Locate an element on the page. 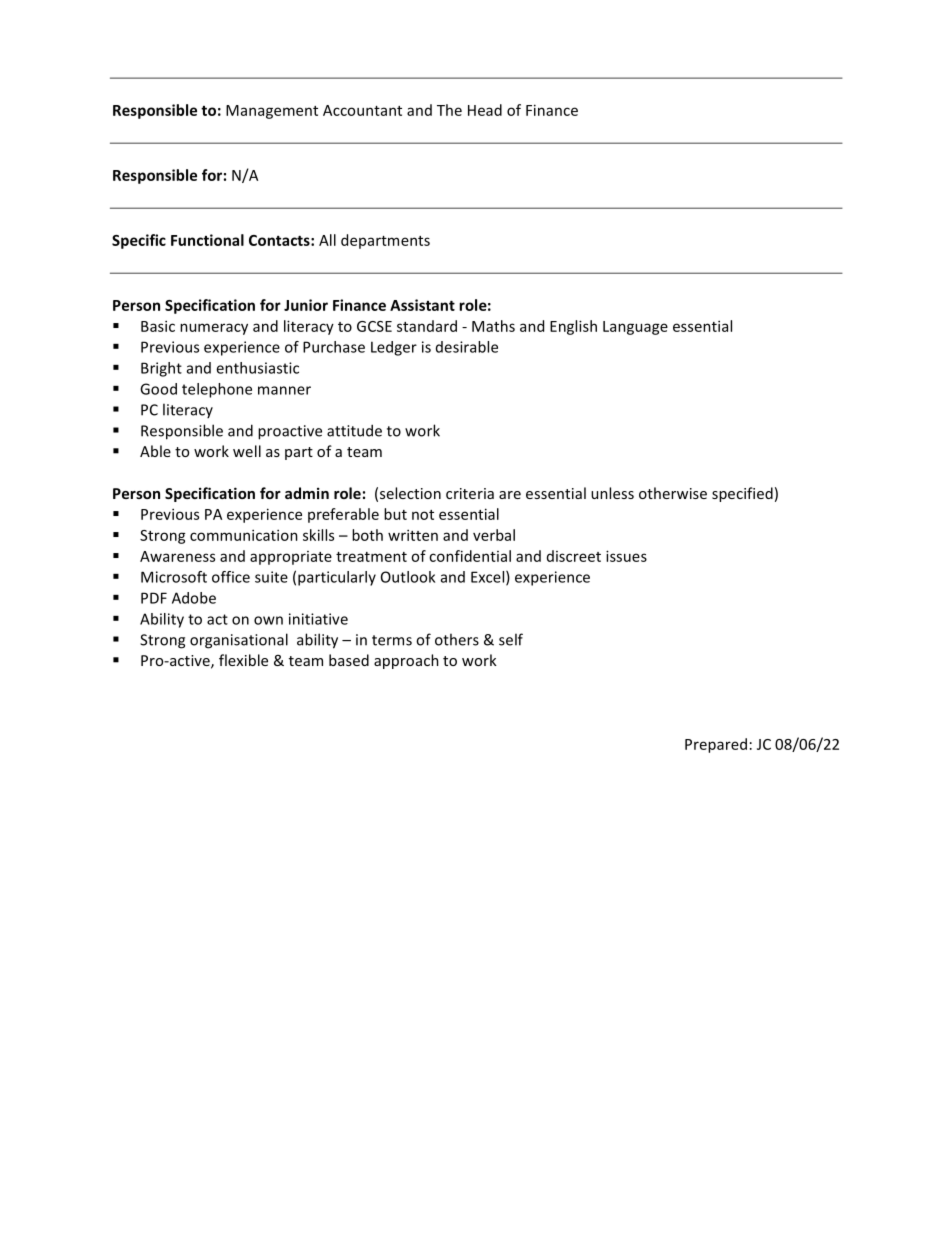  issues is located at coordinates (626, 556).
